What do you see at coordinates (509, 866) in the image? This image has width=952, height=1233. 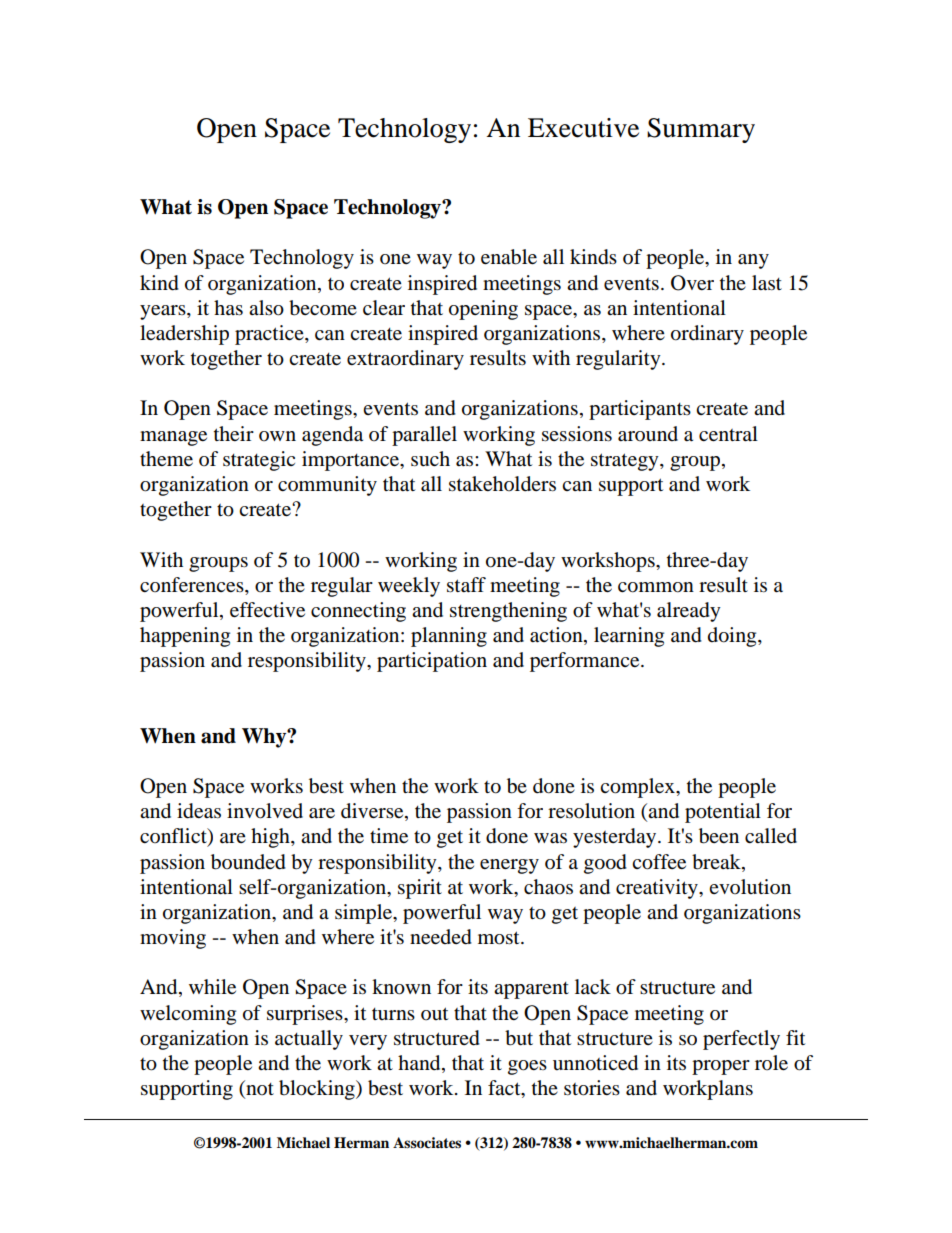 I see `energy` at bounding box center [509, 866].
